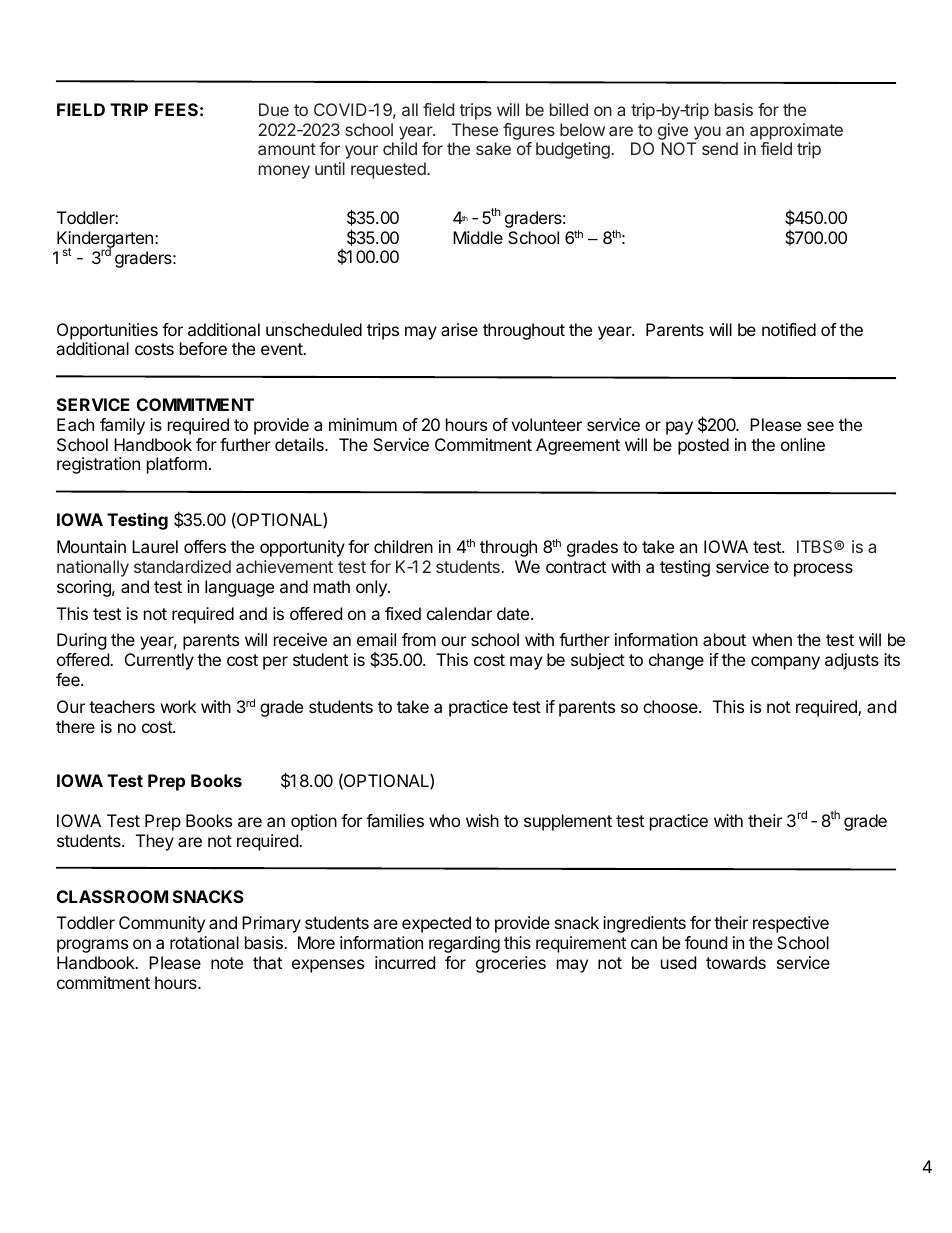  I want to click on rotational, so click(204, 942).
